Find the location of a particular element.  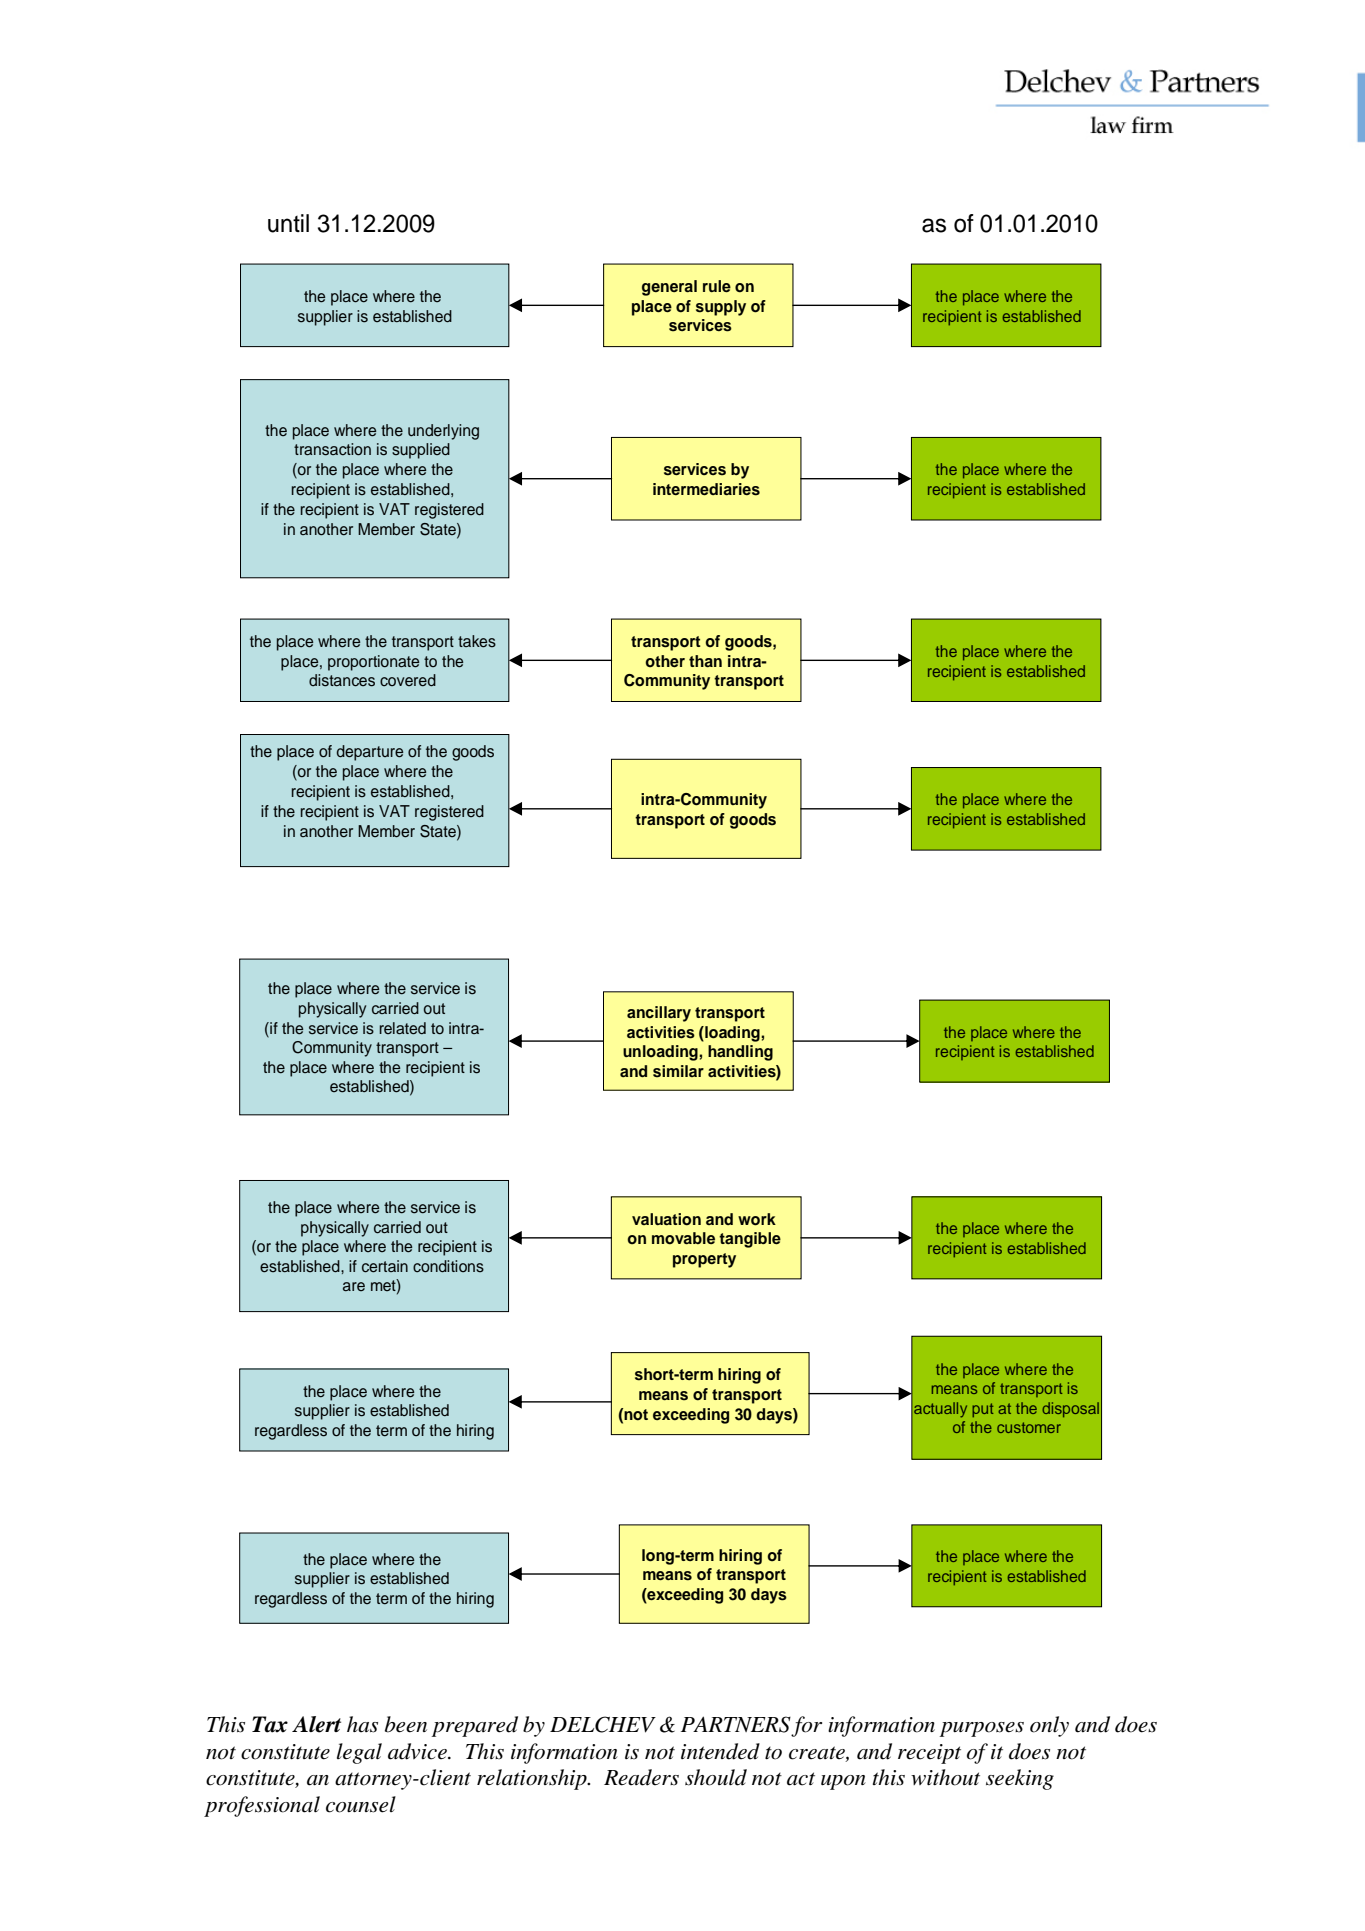

legal is located at coordinates (359, 1753).
